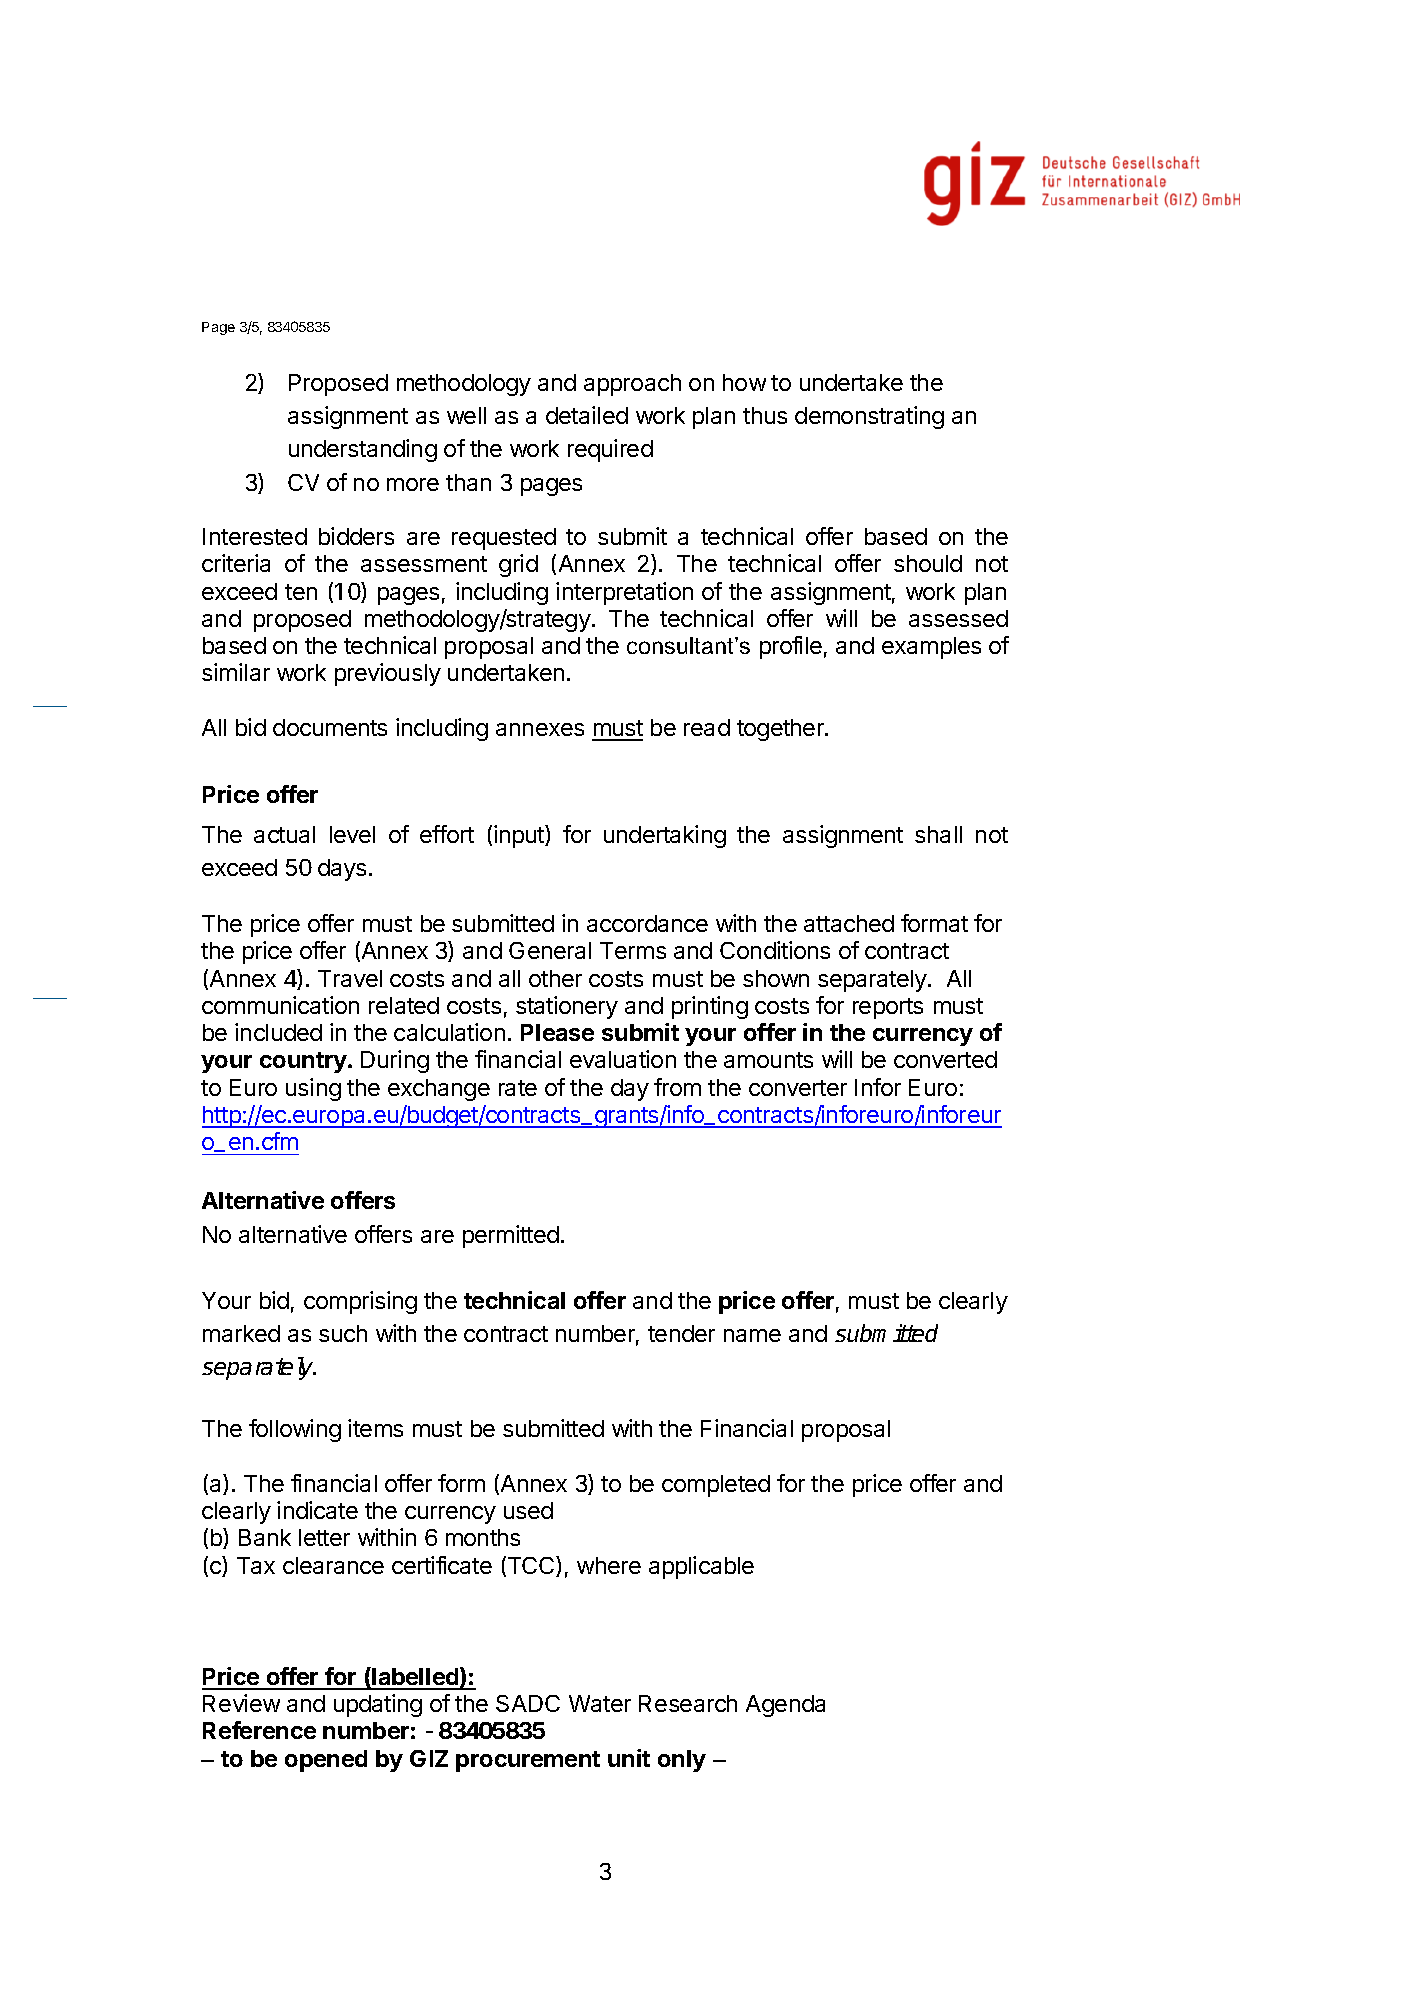  I want to click on comprising, so click(360, 1302).
